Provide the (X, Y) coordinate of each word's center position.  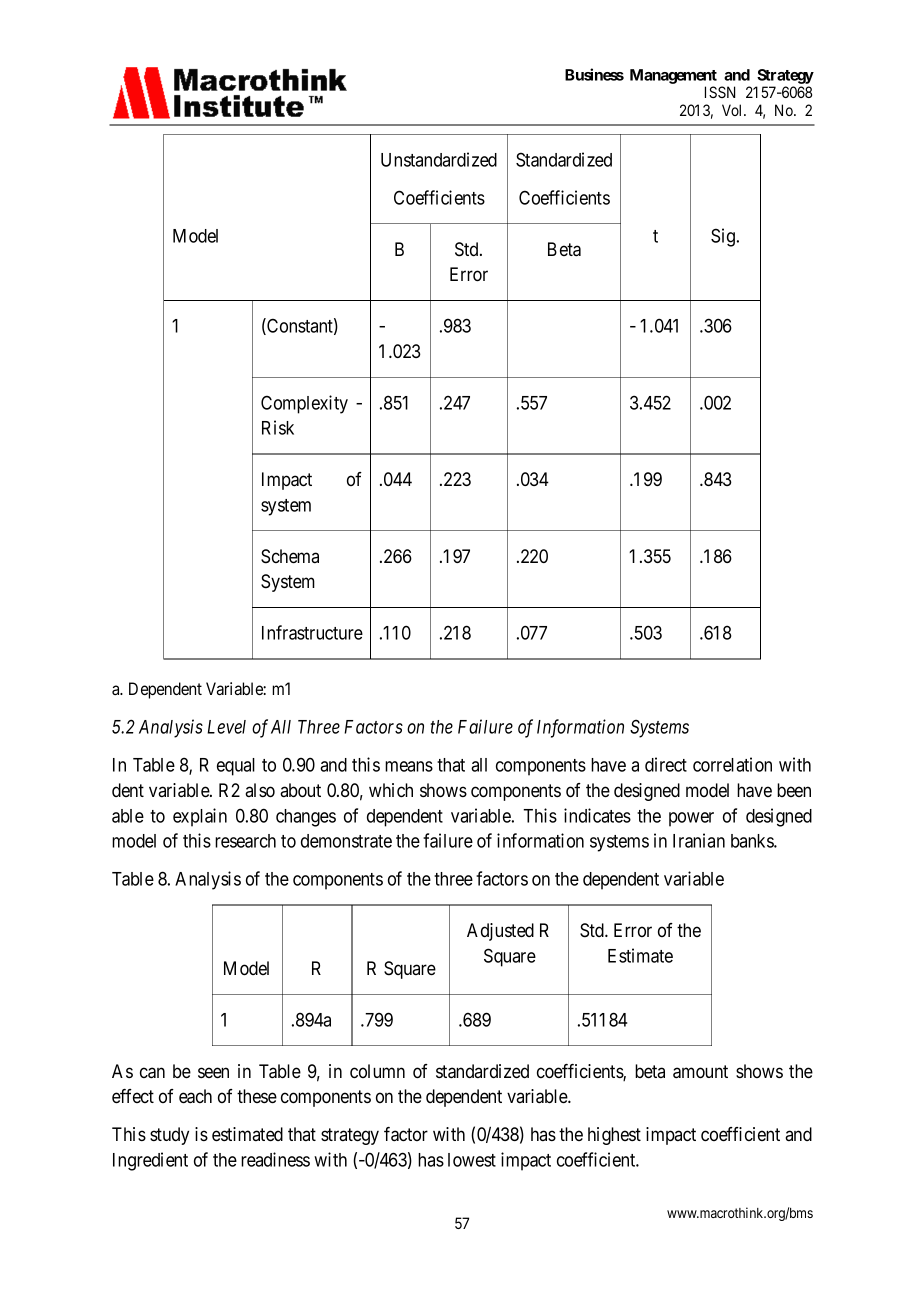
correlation (732, 764)
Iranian (699, 840)
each (195, 1096)
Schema (290, 556)
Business (594, 74)
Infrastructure (312, 632)
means (409, 766)
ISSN (720, 92)
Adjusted (500, 932)
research (245, 841)
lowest (472, 1160)
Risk (278, 427)
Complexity (304, 404)
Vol (733, 110)
